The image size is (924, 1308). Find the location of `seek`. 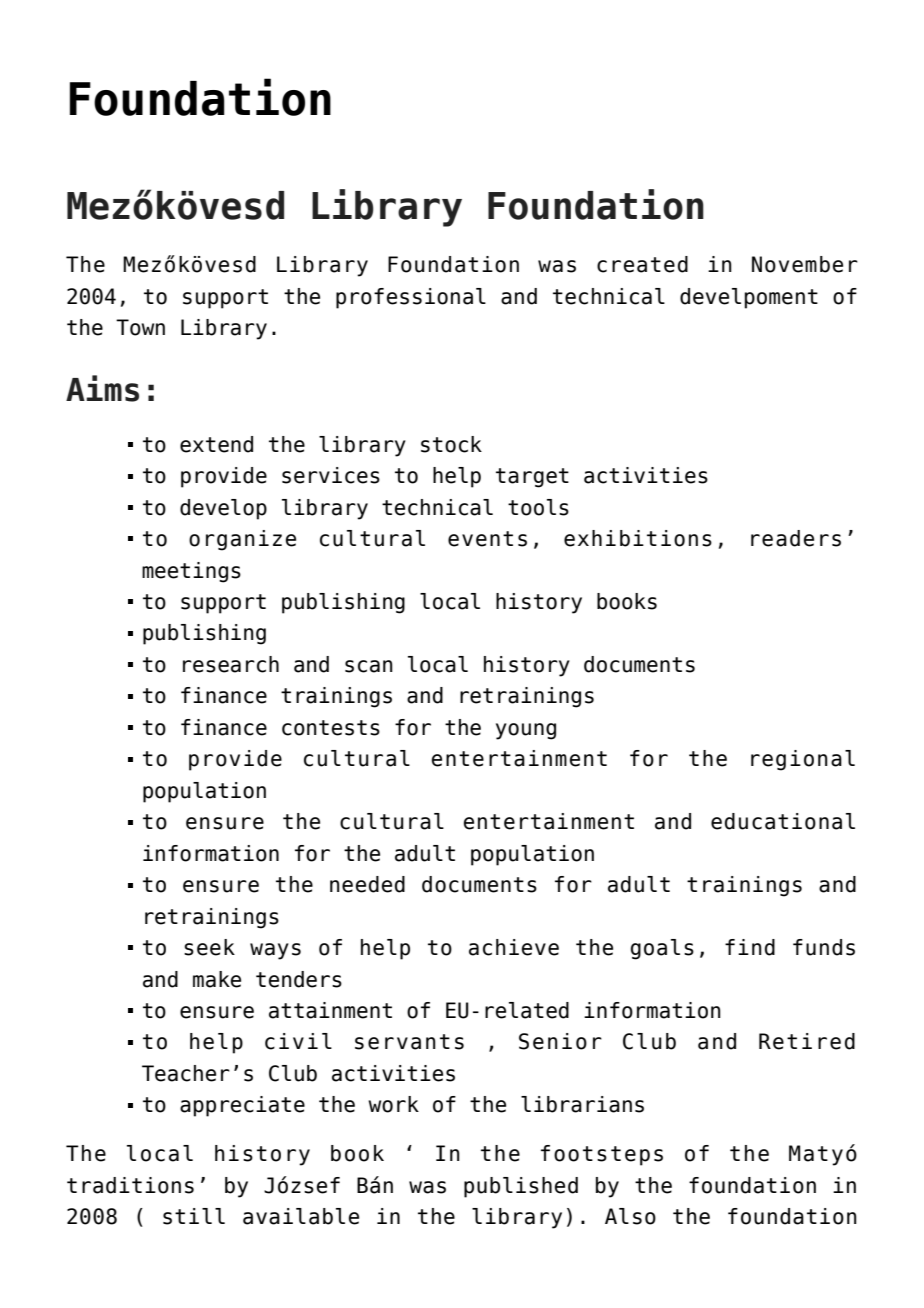

seek is located at coordinates (209, 947).
